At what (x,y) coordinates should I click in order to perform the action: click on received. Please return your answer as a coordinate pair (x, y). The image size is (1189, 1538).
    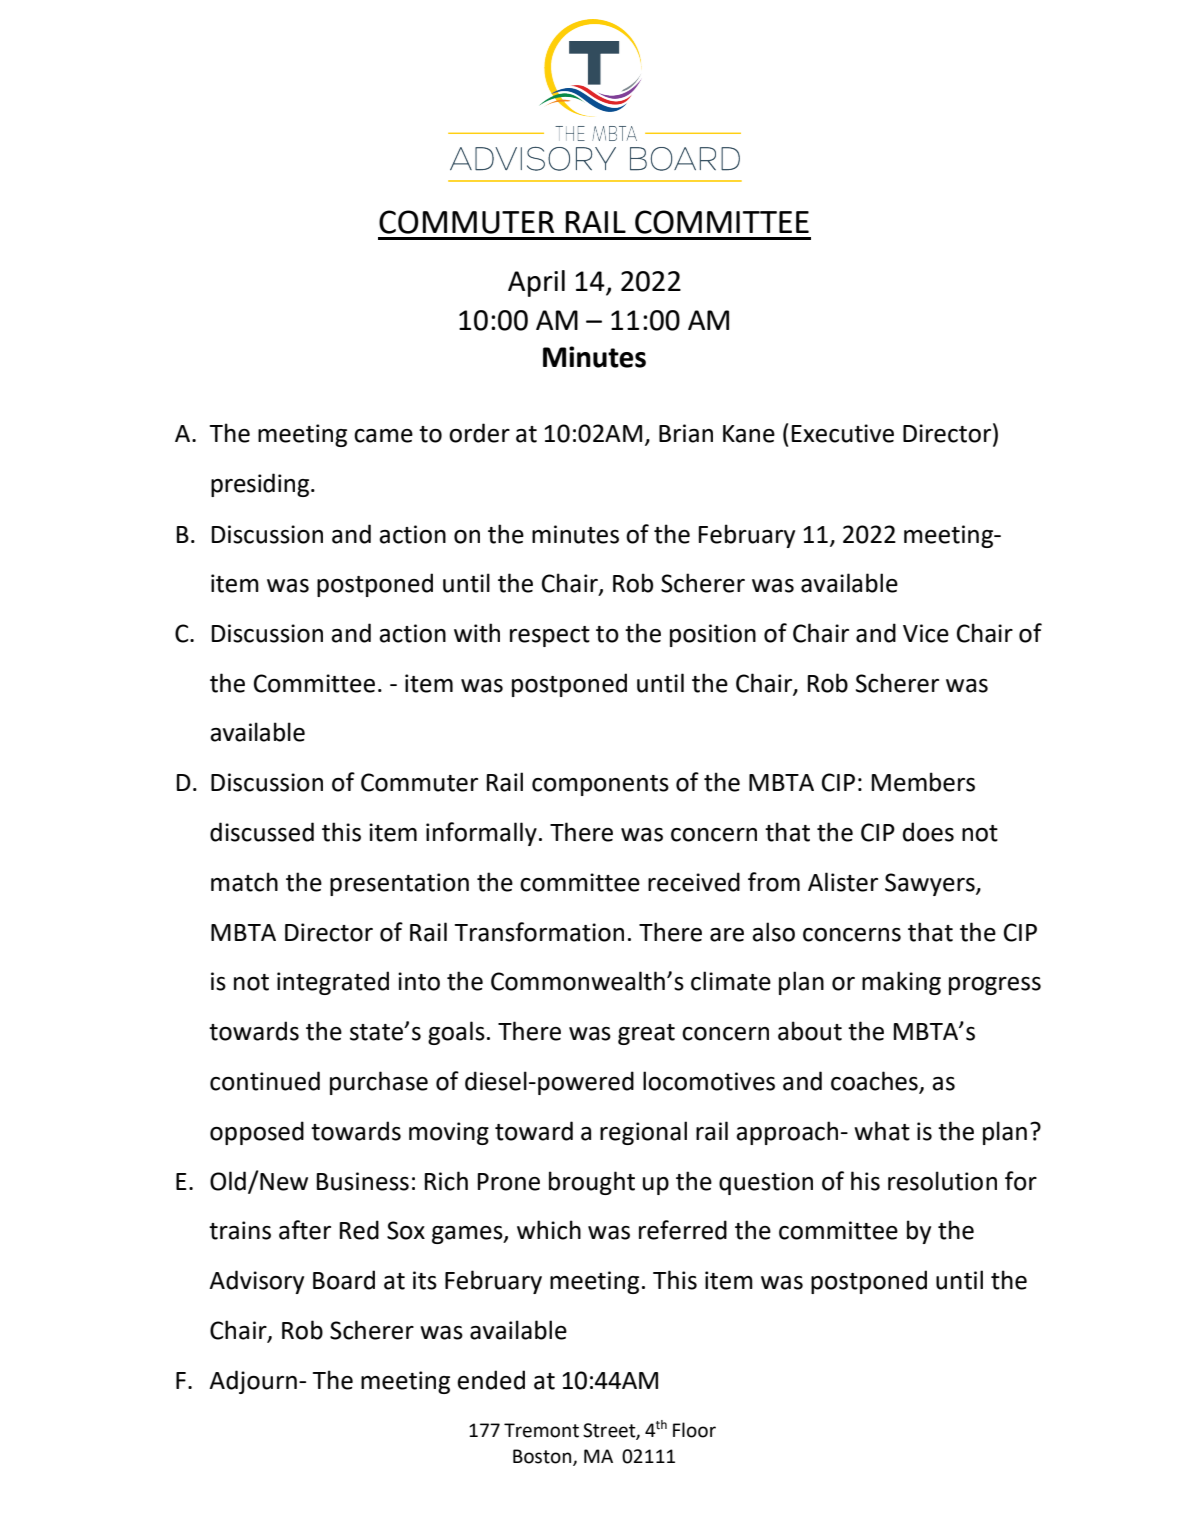
    Looking at the image, I should click on (694, 882).
